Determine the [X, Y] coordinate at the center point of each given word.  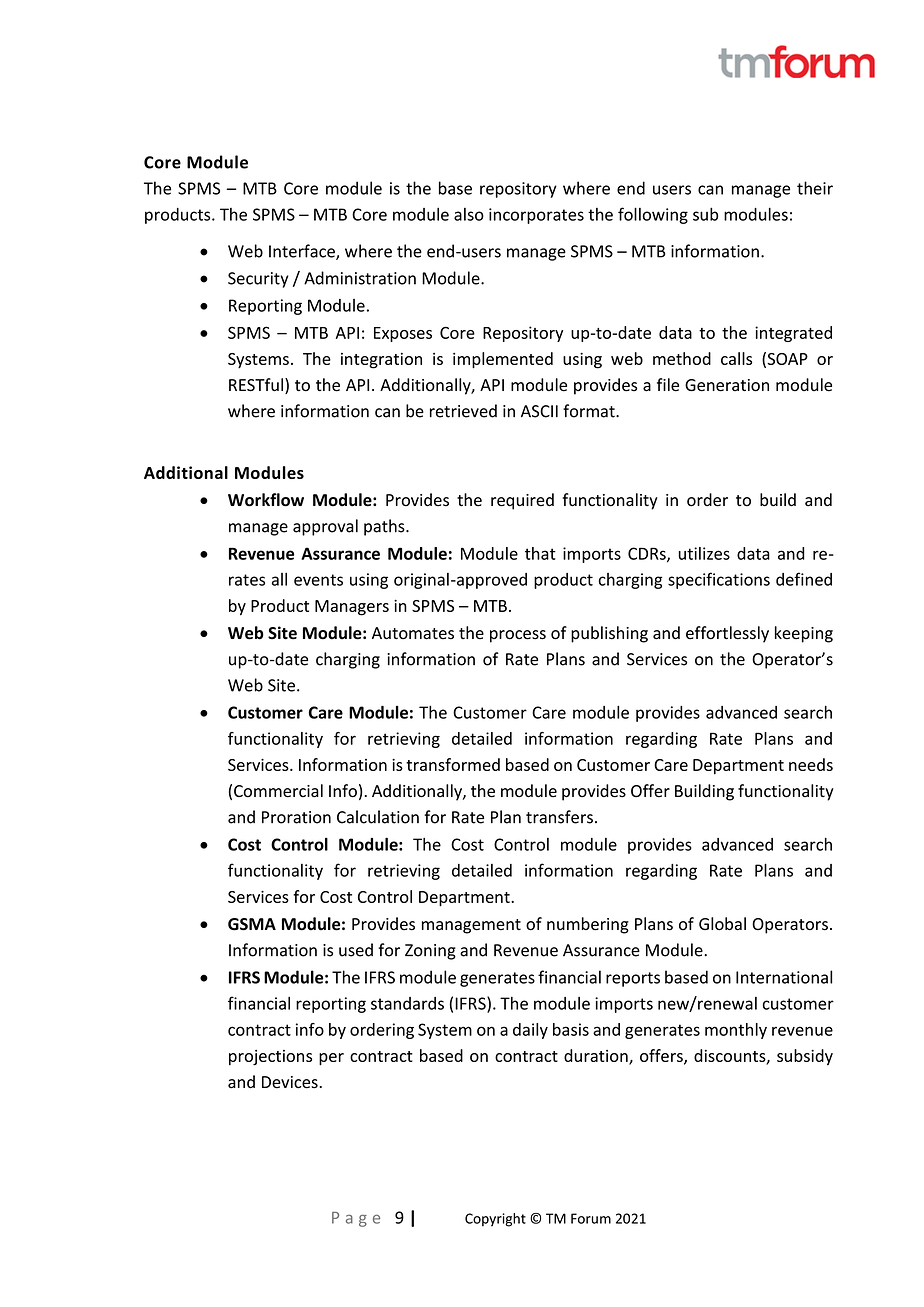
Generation [727, 385]
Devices [291, 1082]
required [522, 501]
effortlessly [727, 634]
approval [325, 527]
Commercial [278, 791]
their [815, 188]
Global [722, 924]
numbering [588, 925]
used [356, 950]
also [469, 214]
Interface [303, 252]
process [518, 636]
